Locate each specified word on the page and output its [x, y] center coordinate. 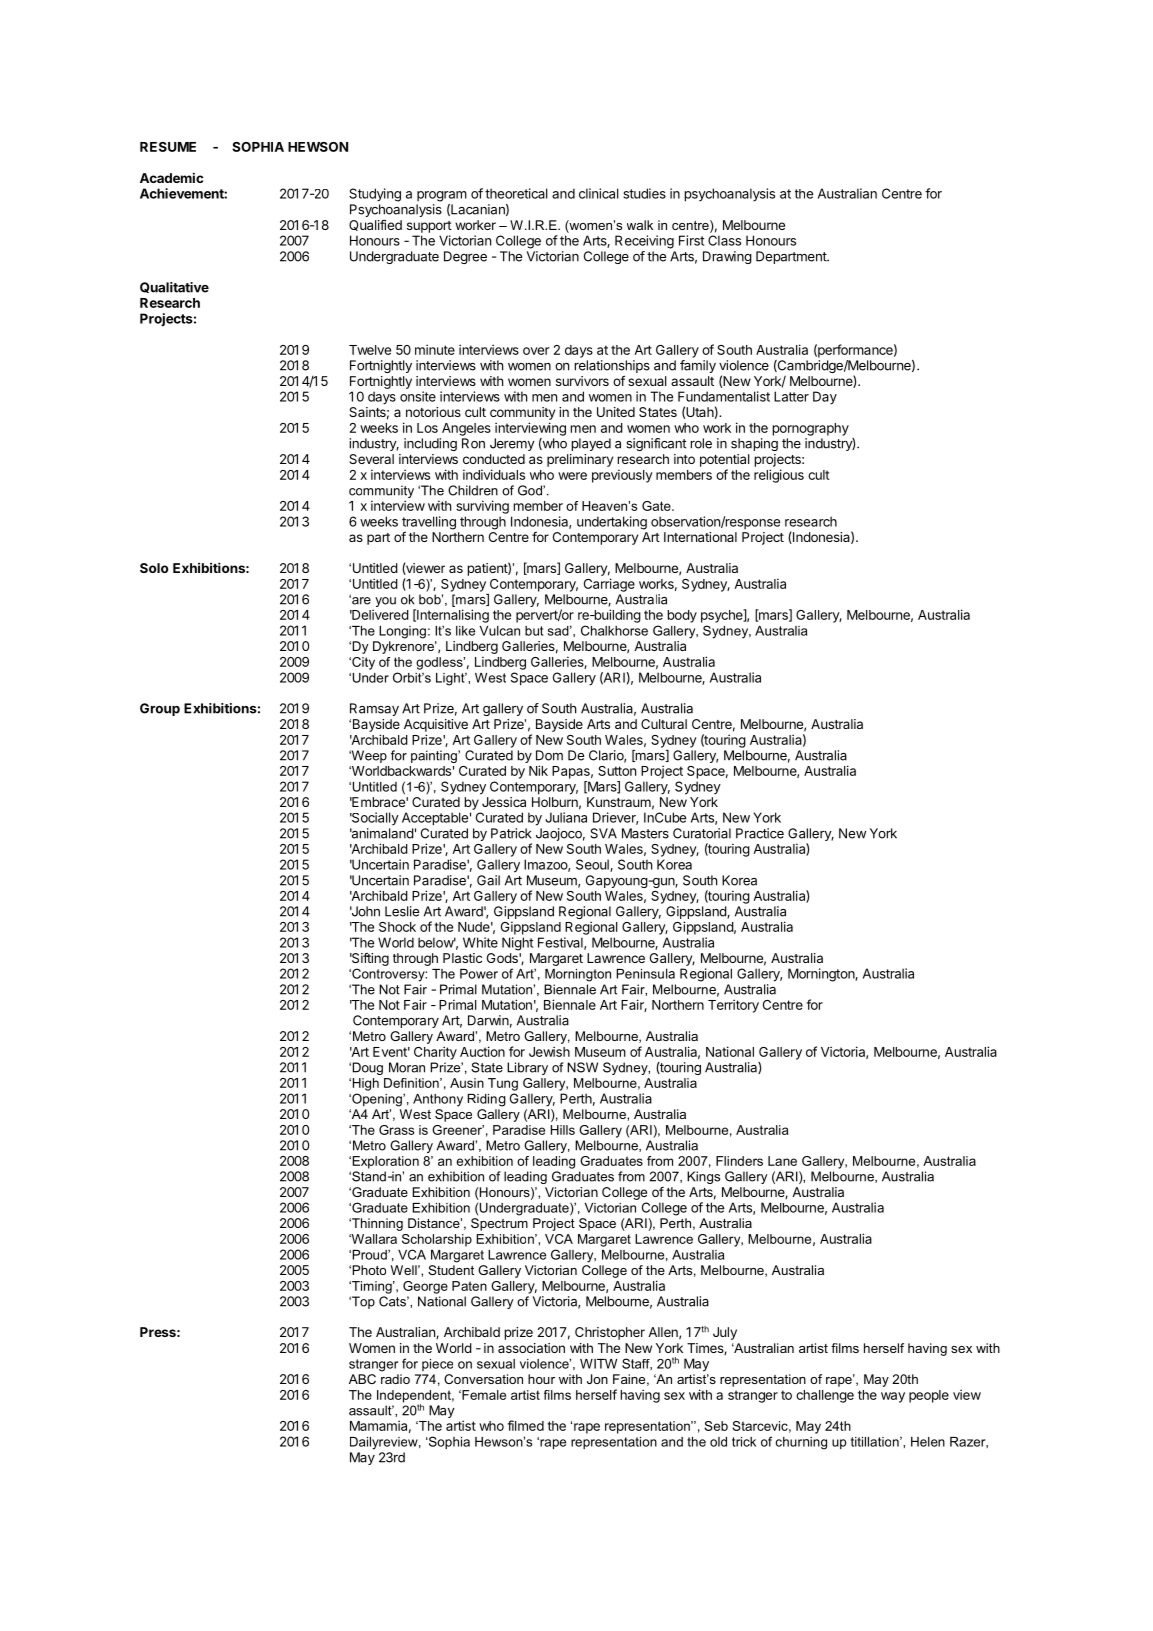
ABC [362, 1379]
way [893, 1397]
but [534, 631]
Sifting [369, 959]
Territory [733, 1006]
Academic [172, 177]
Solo [154, 568]
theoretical [516, 193]
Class [724, 240]
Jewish [549, 1051]
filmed [525, 1425]
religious [779, 476]
